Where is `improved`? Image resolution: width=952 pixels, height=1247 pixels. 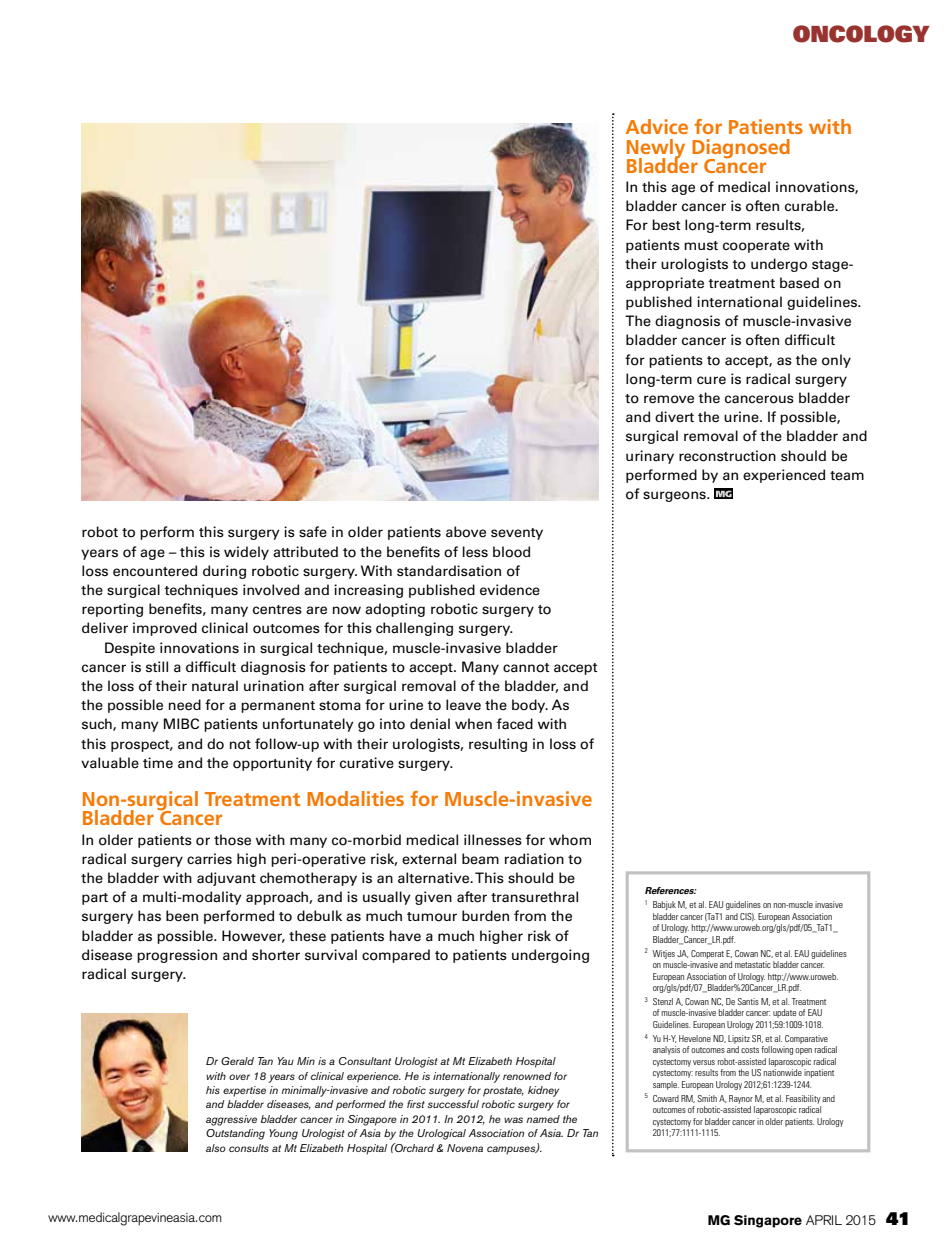
improved is located at coordinates (165, 629).
